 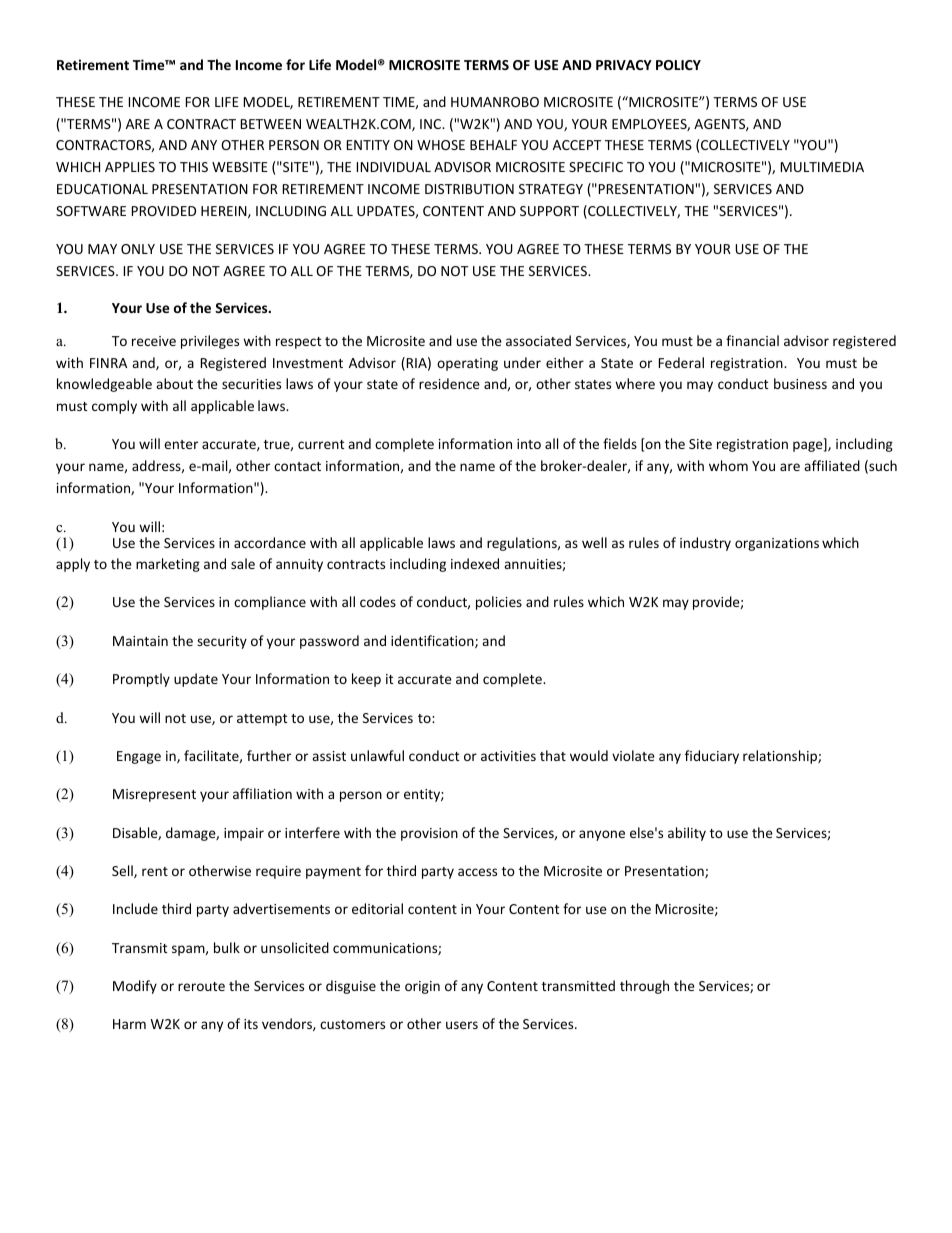 What do you see at coordinates (777, 544) in the document?
I see `organizations` at bounding box center [777, 544].
